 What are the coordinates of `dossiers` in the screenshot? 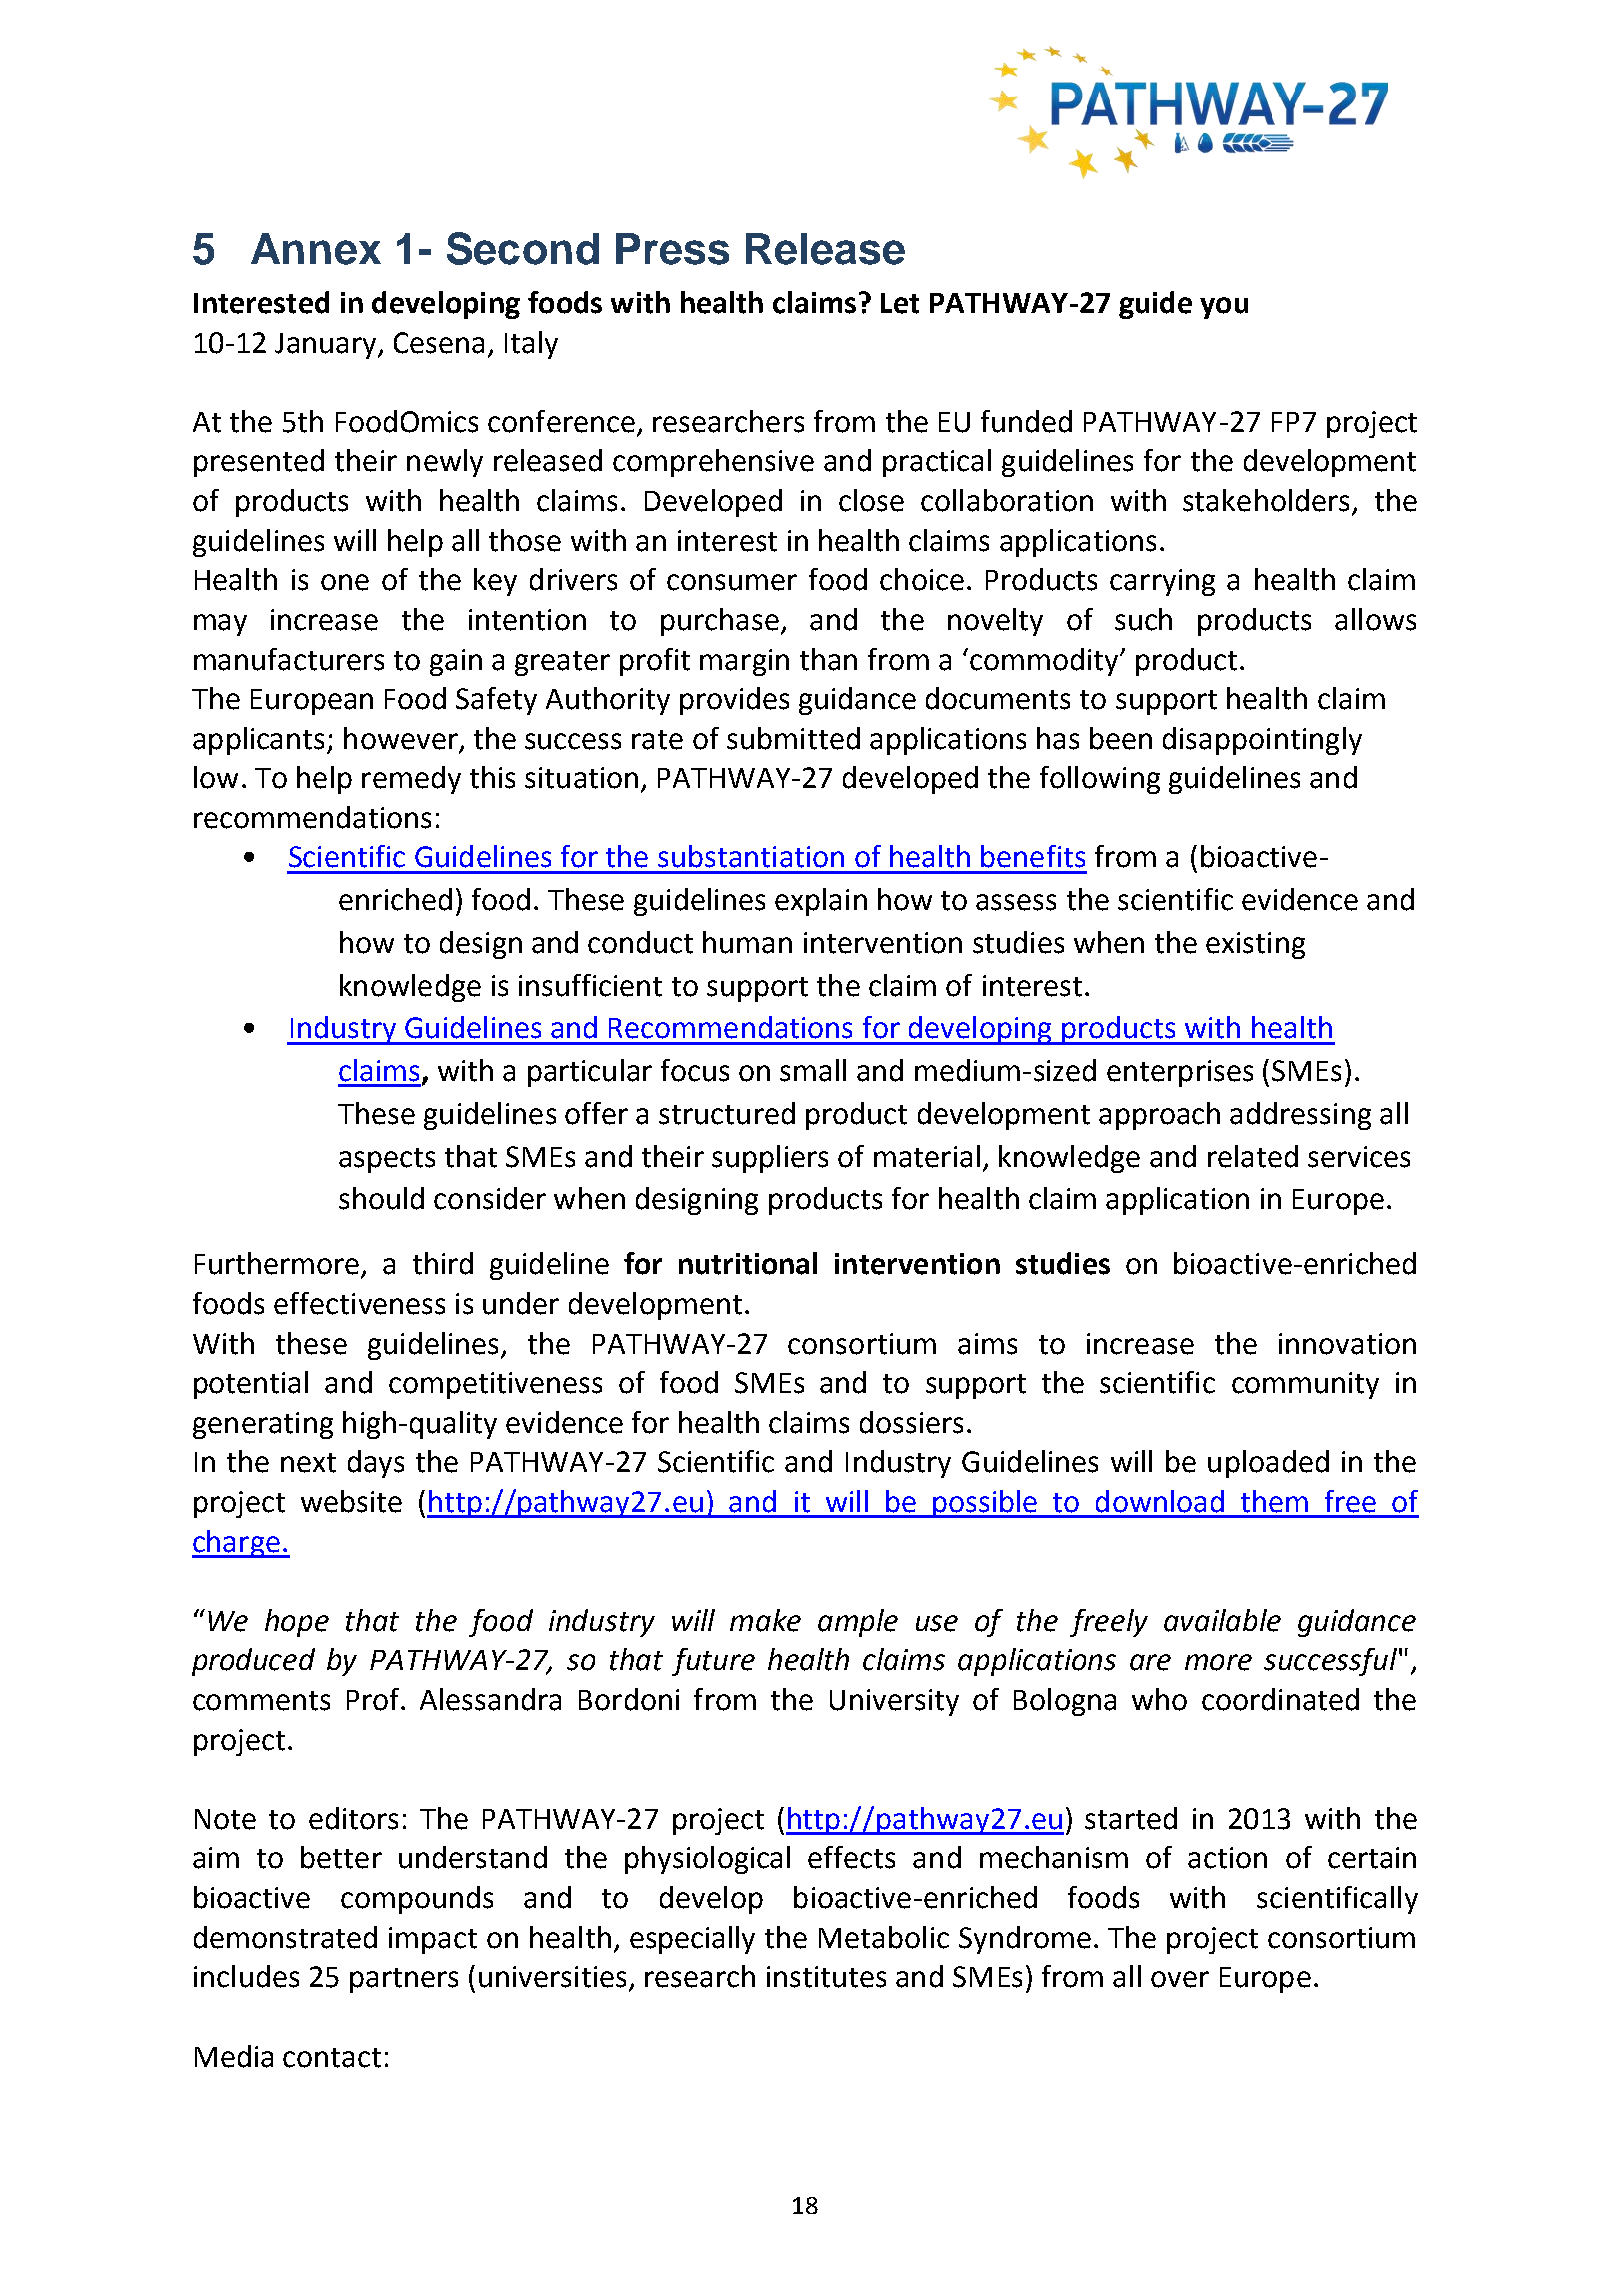 It's located at (911, 1422).
